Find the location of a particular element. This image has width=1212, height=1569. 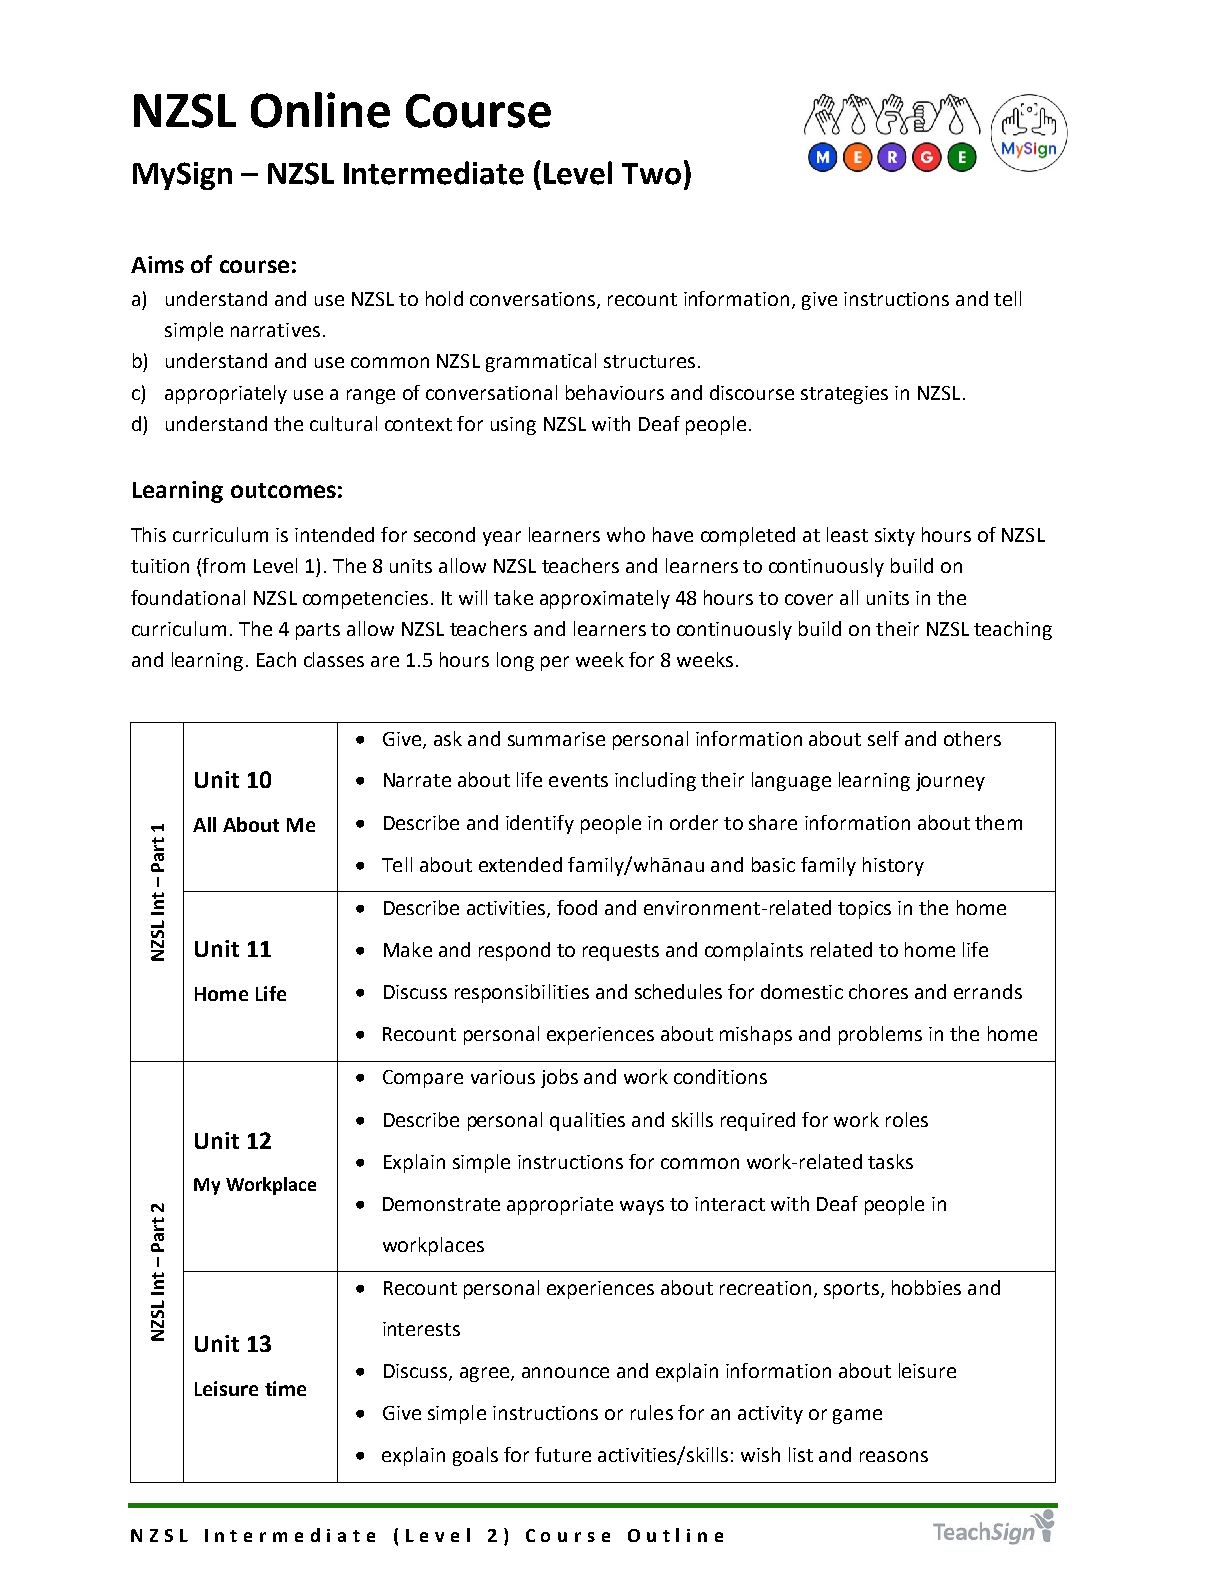

time is located at coordinates (285, 1388).
